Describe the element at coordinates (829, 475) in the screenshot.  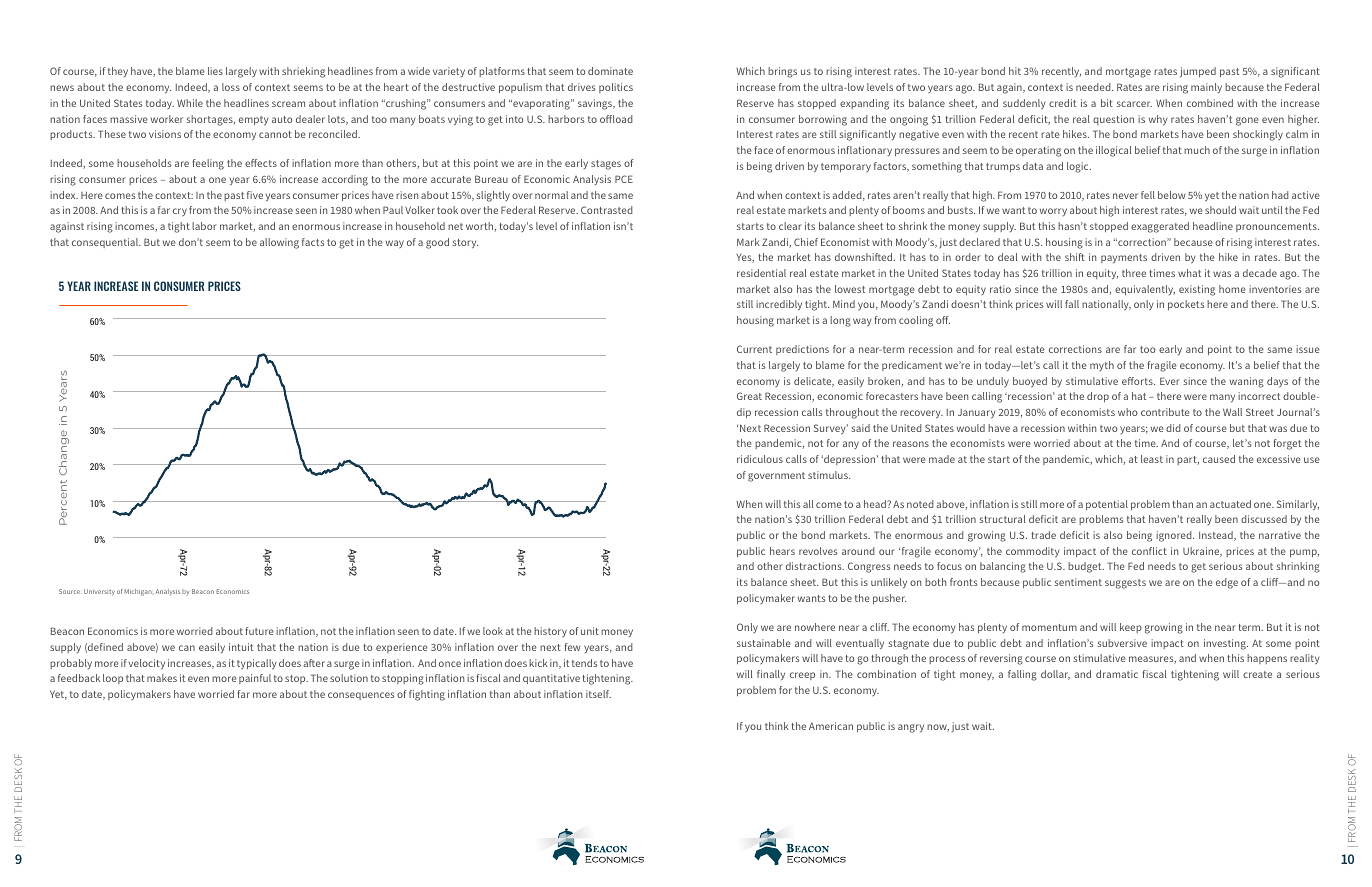
I see `stimulus` at that location.
